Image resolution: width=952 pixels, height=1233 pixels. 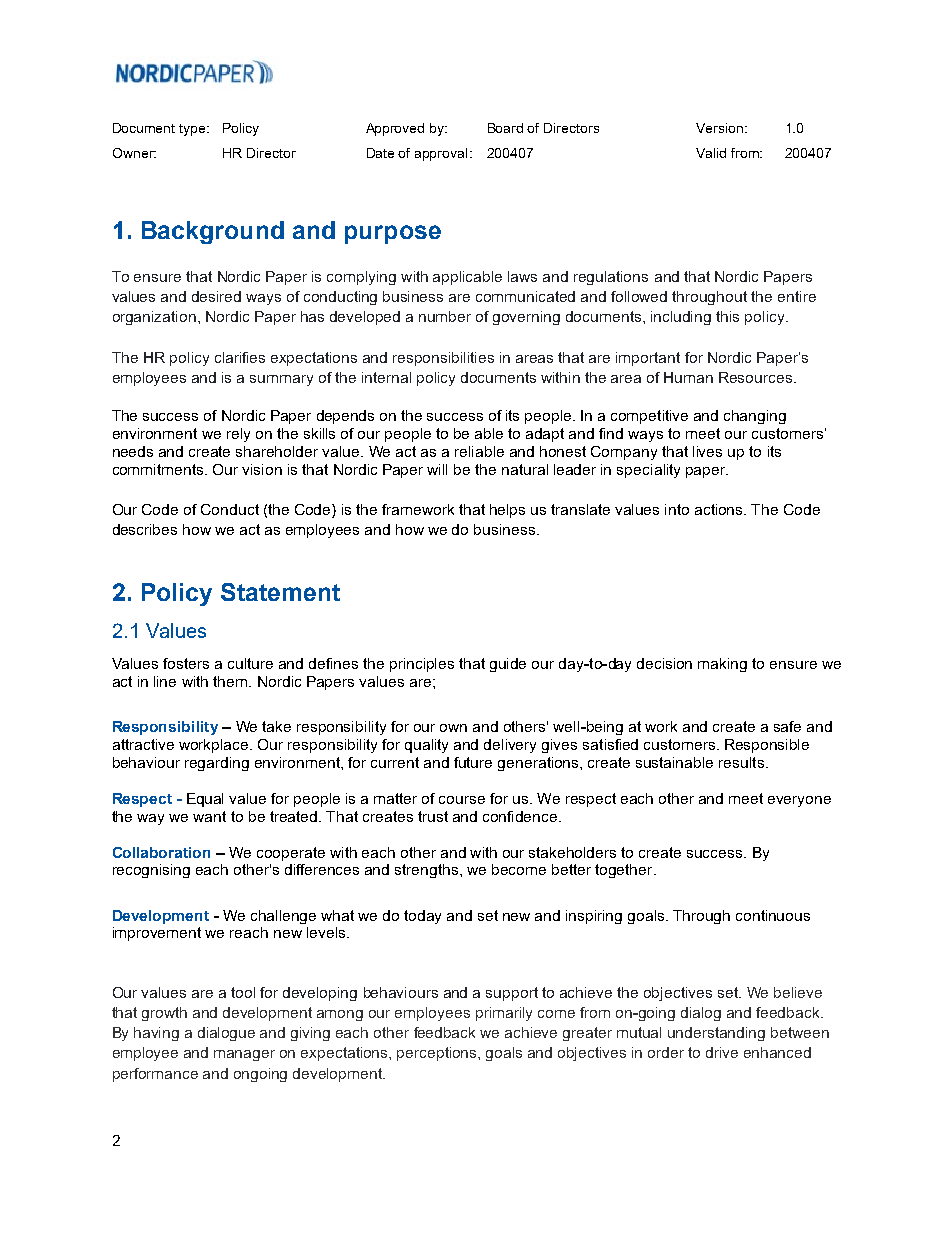 I want to click on type, so click(x=193, y=130).
